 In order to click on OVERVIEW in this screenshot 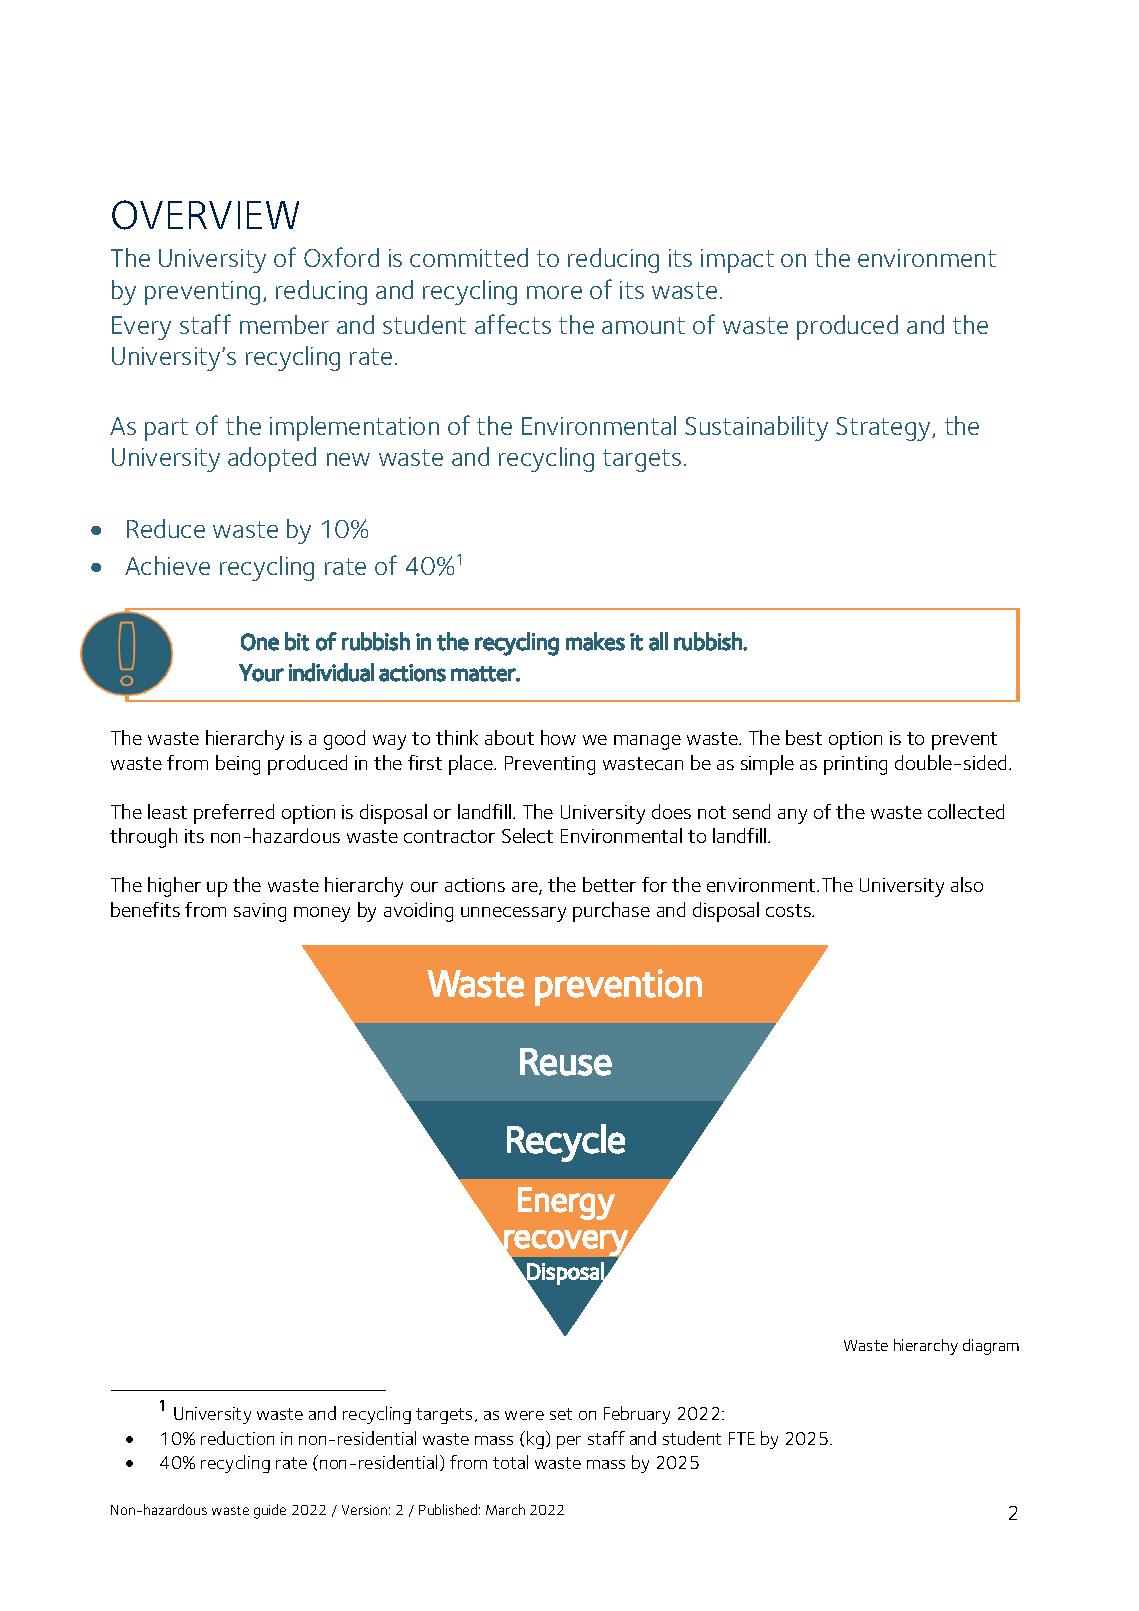, I will do `click(205, 215)`.
